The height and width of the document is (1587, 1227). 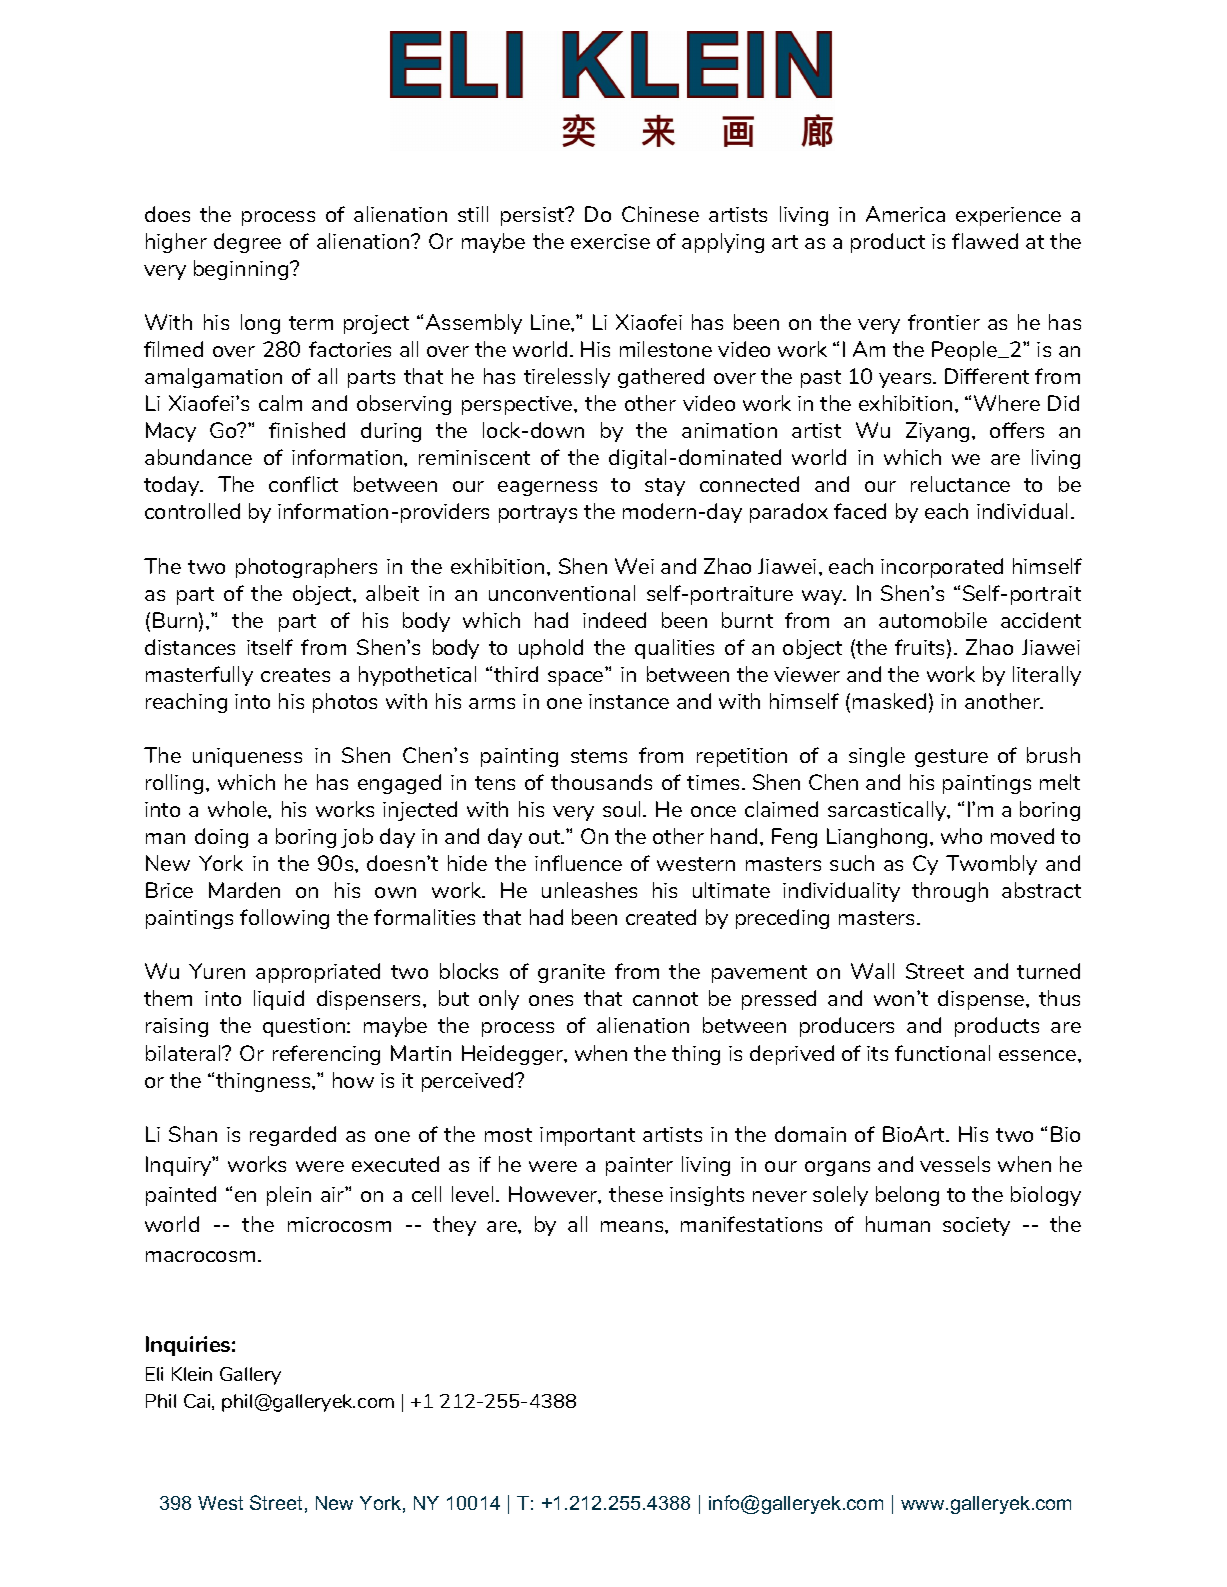 I want to click on flawed, so click(x=985, y=241).
